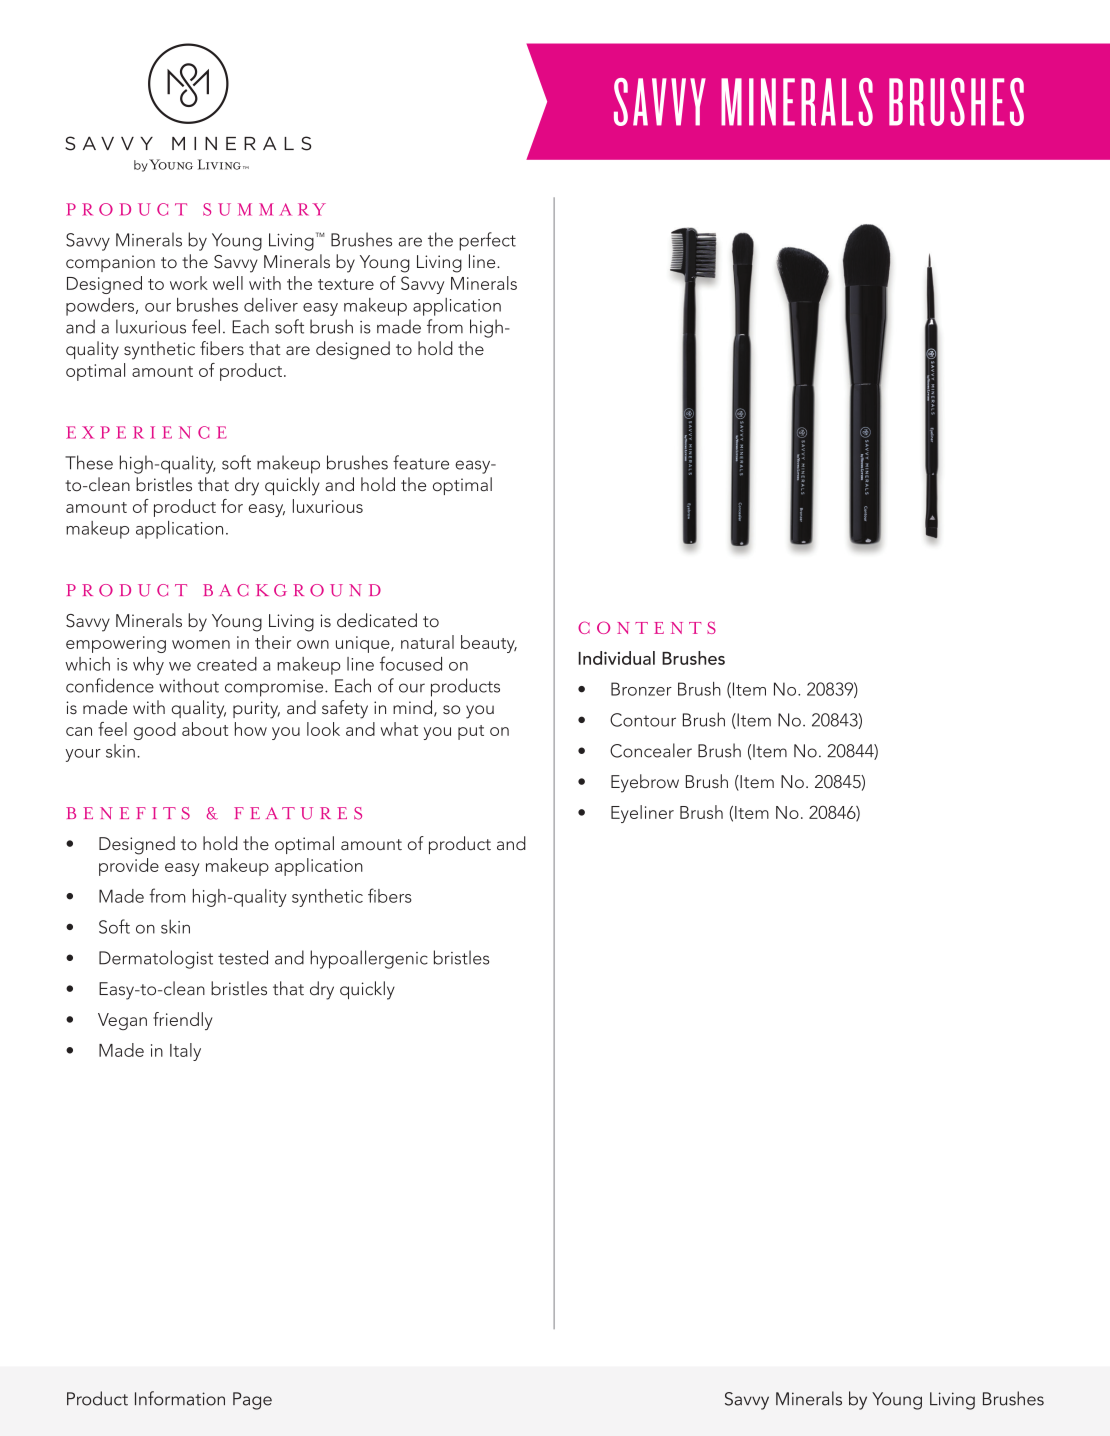 This page has width=1110, height=1436. What do you see at coordinates (183, 1021) in the page?
I see `friendly` at bounding box center [183, 1021].
